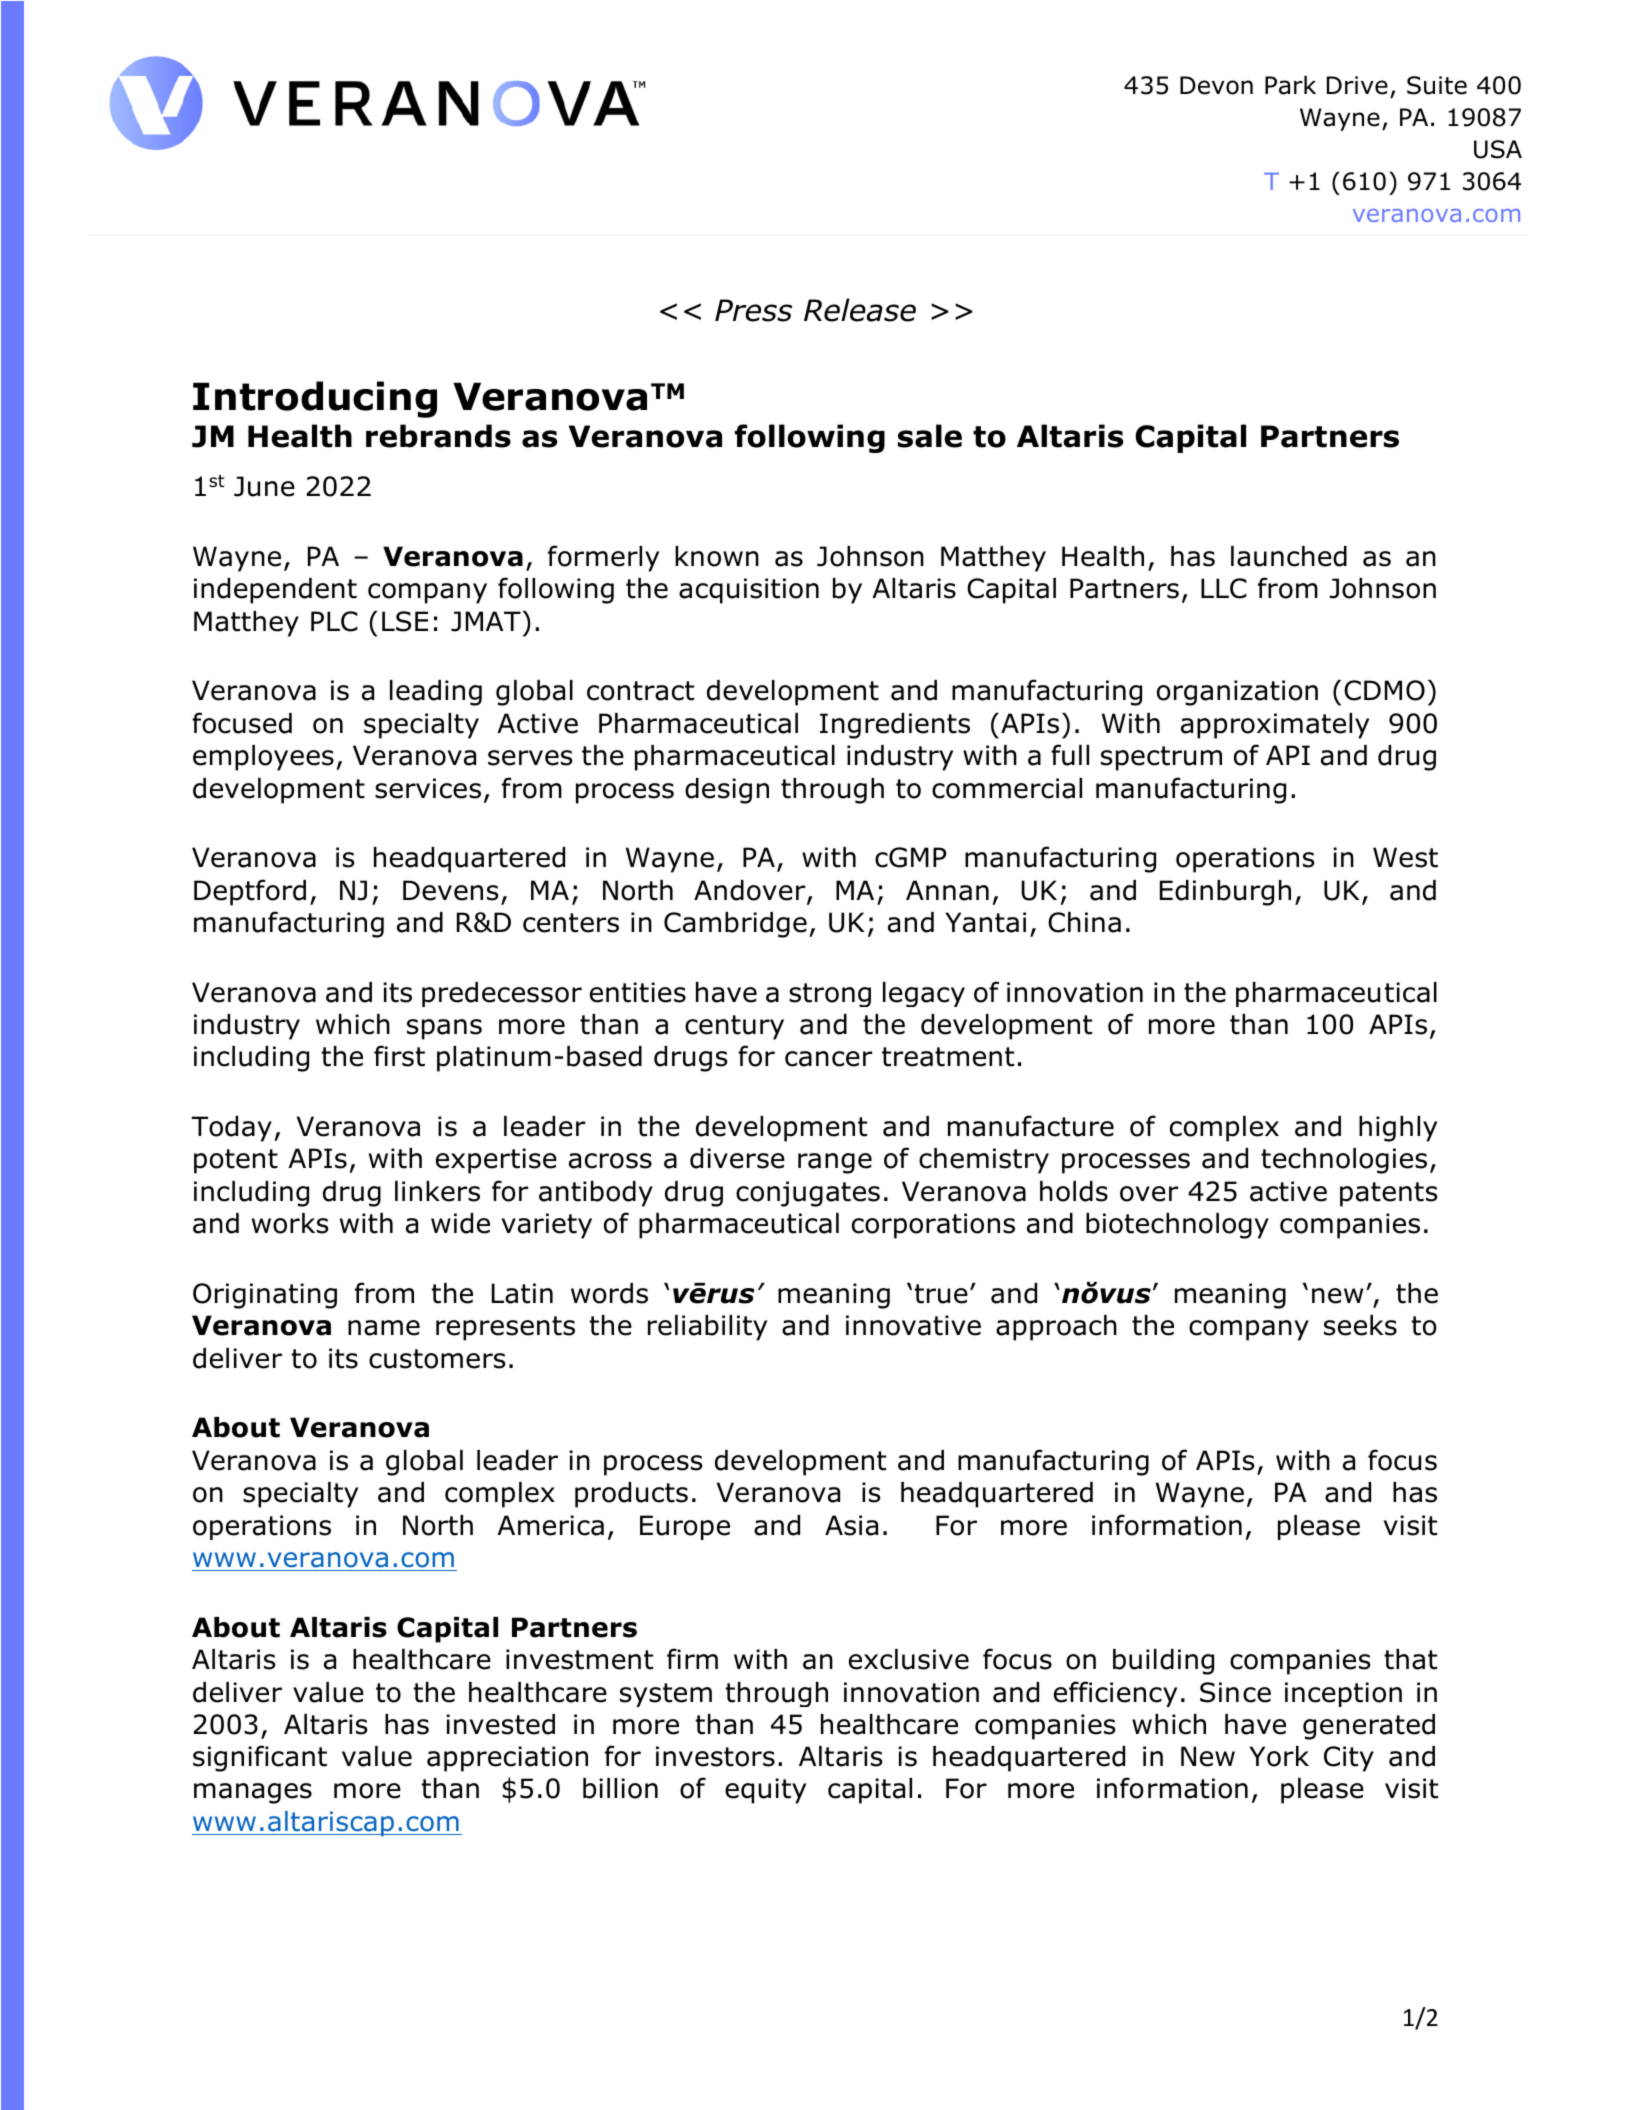 The image size is (1631, 2110). What do you see at coordinates (1405, 857) in the screenshot?
I see `West` at bounding box center [1405, 857].
